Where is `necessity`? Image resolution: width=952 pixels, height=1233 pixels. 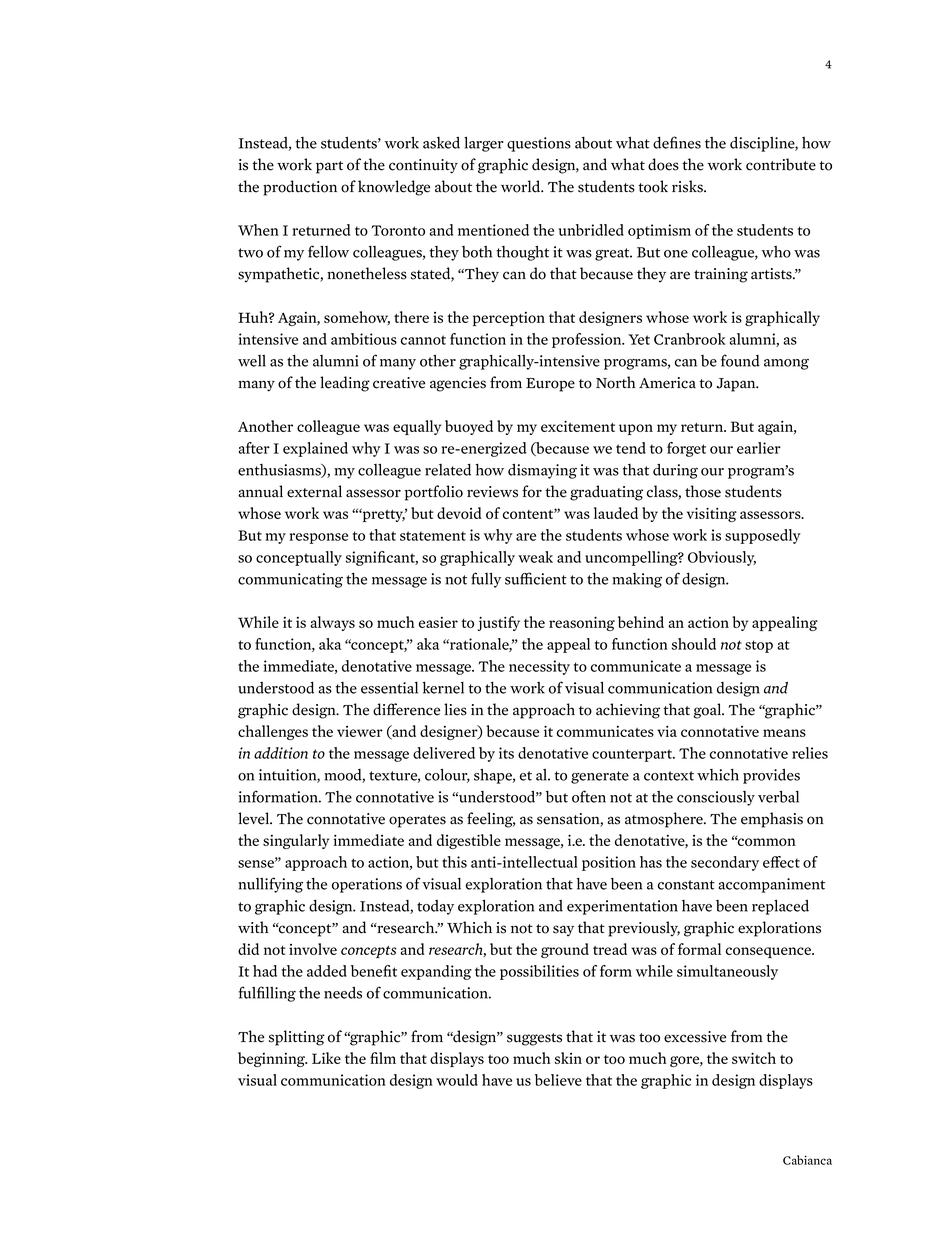 necessity is located at coordinates (539, 667).
